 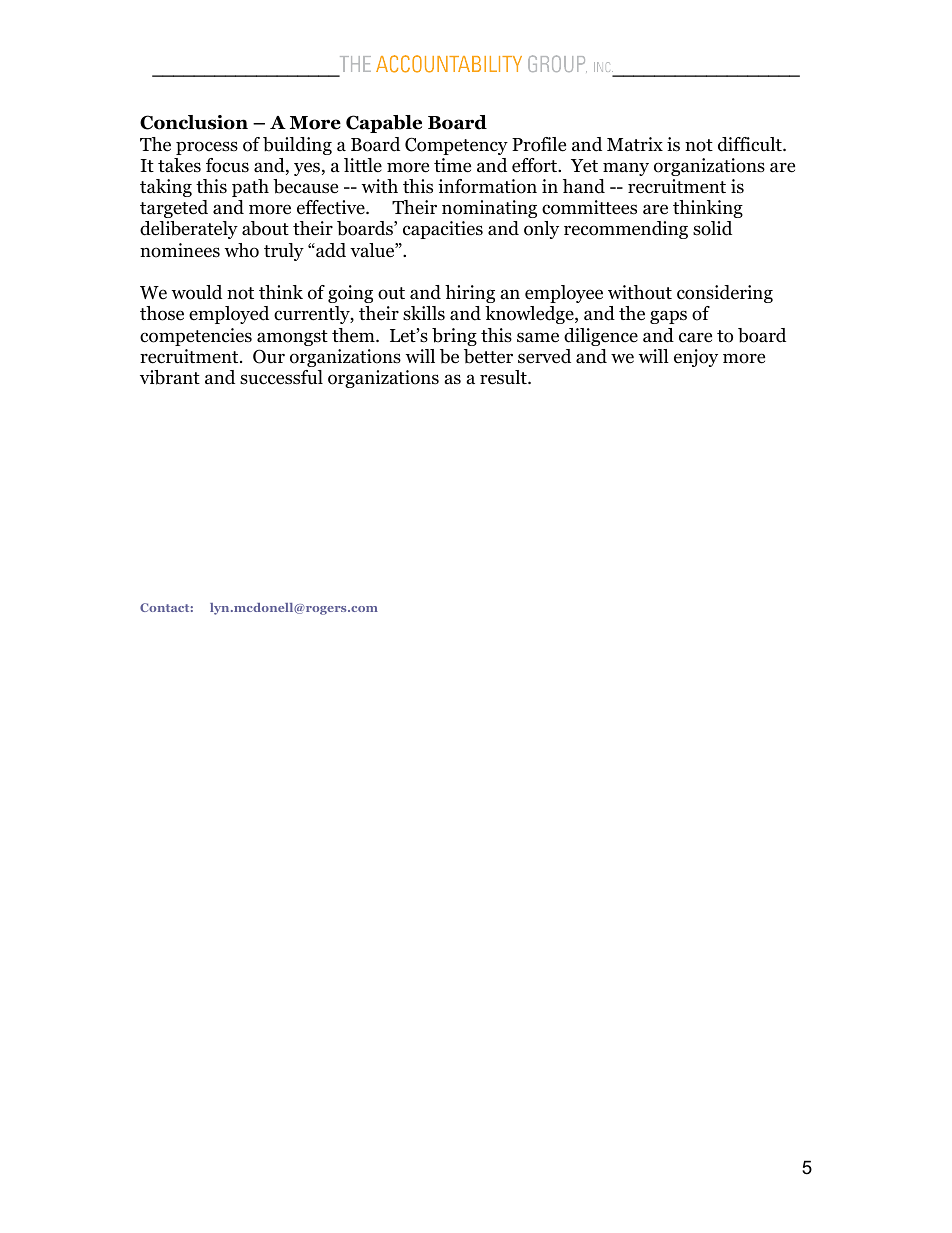 I want to click on hiring, so click(x=470, y=294).
